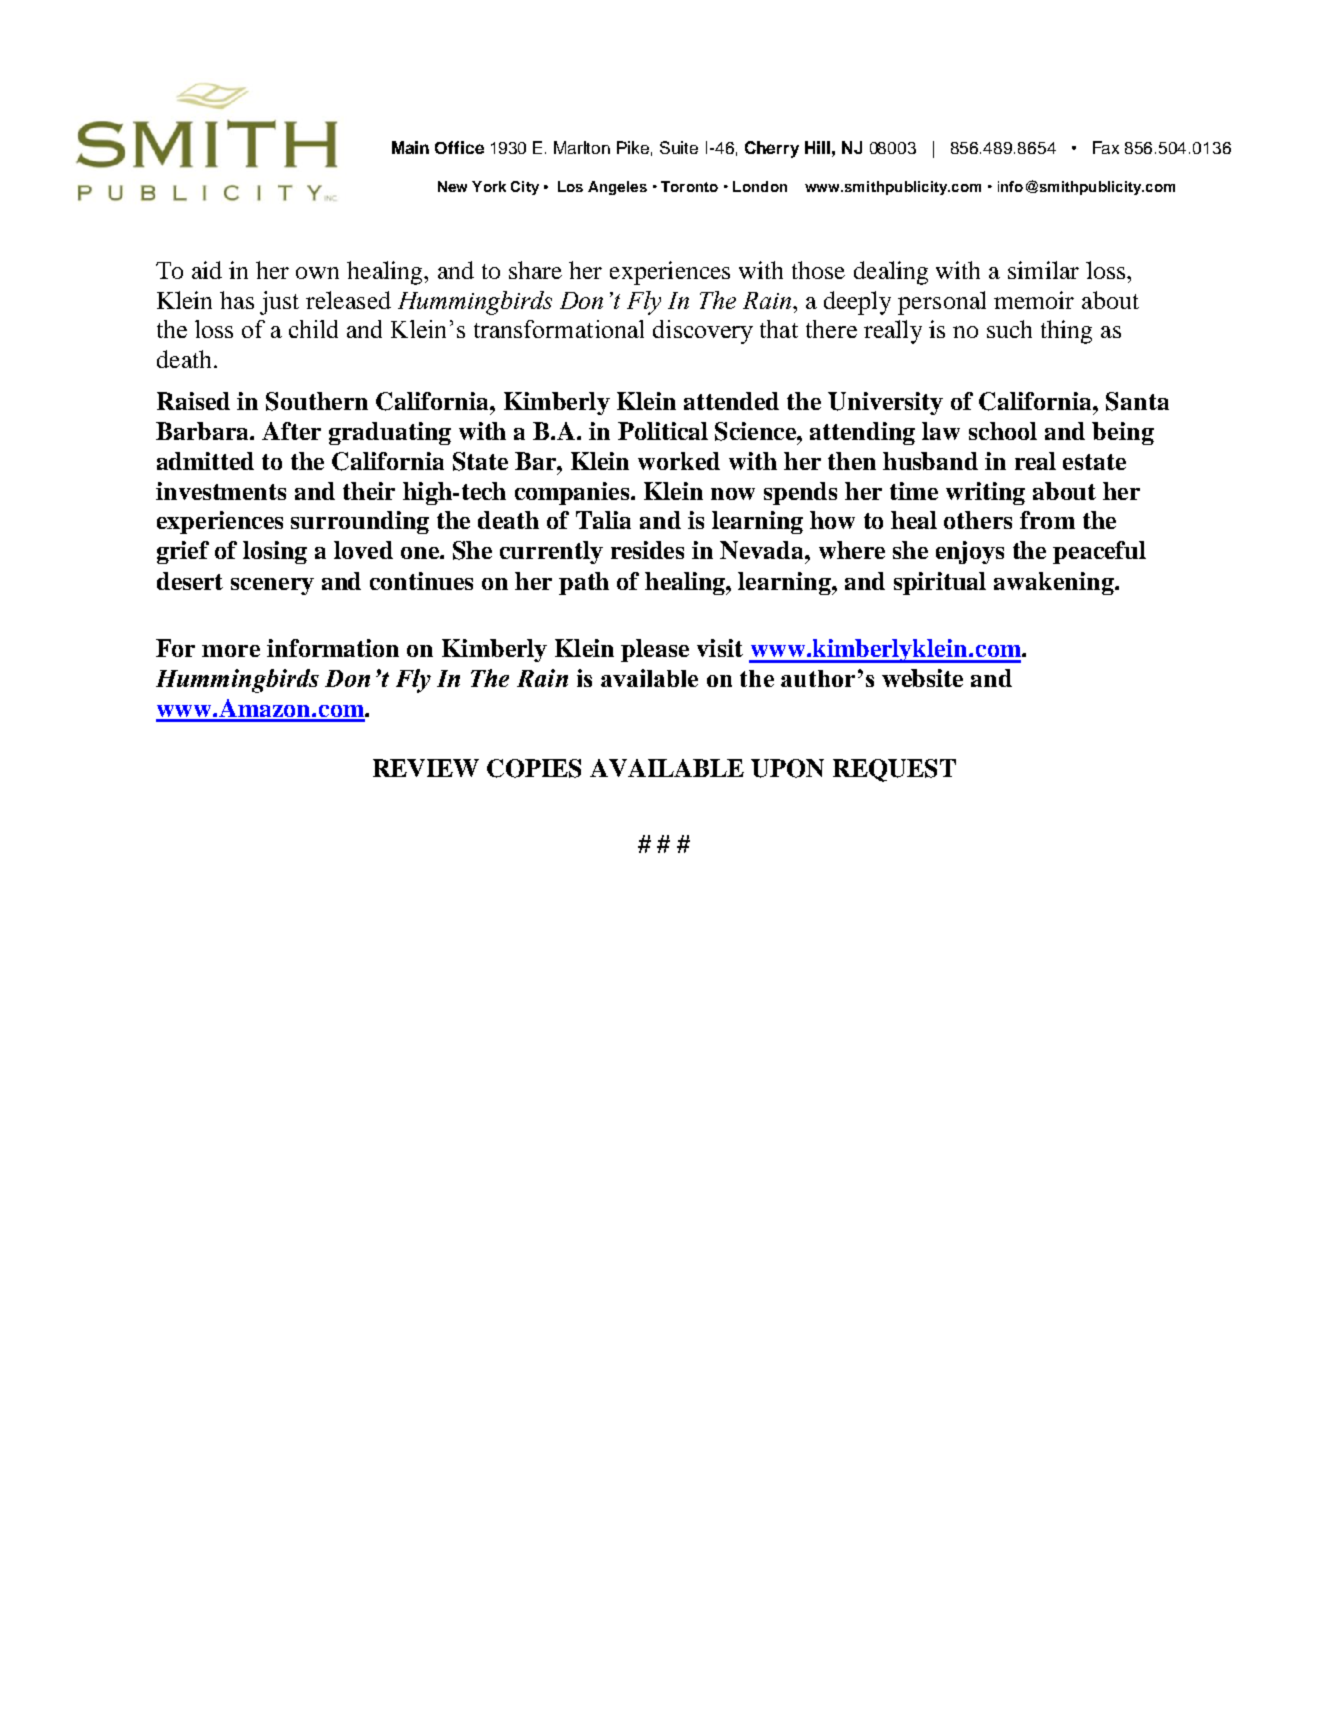 Image resolution: width=1328 pixels, height=1718 pixels. Describe the element at coordinates (426, 768) in the image. I see `REVIEW` at that location.
